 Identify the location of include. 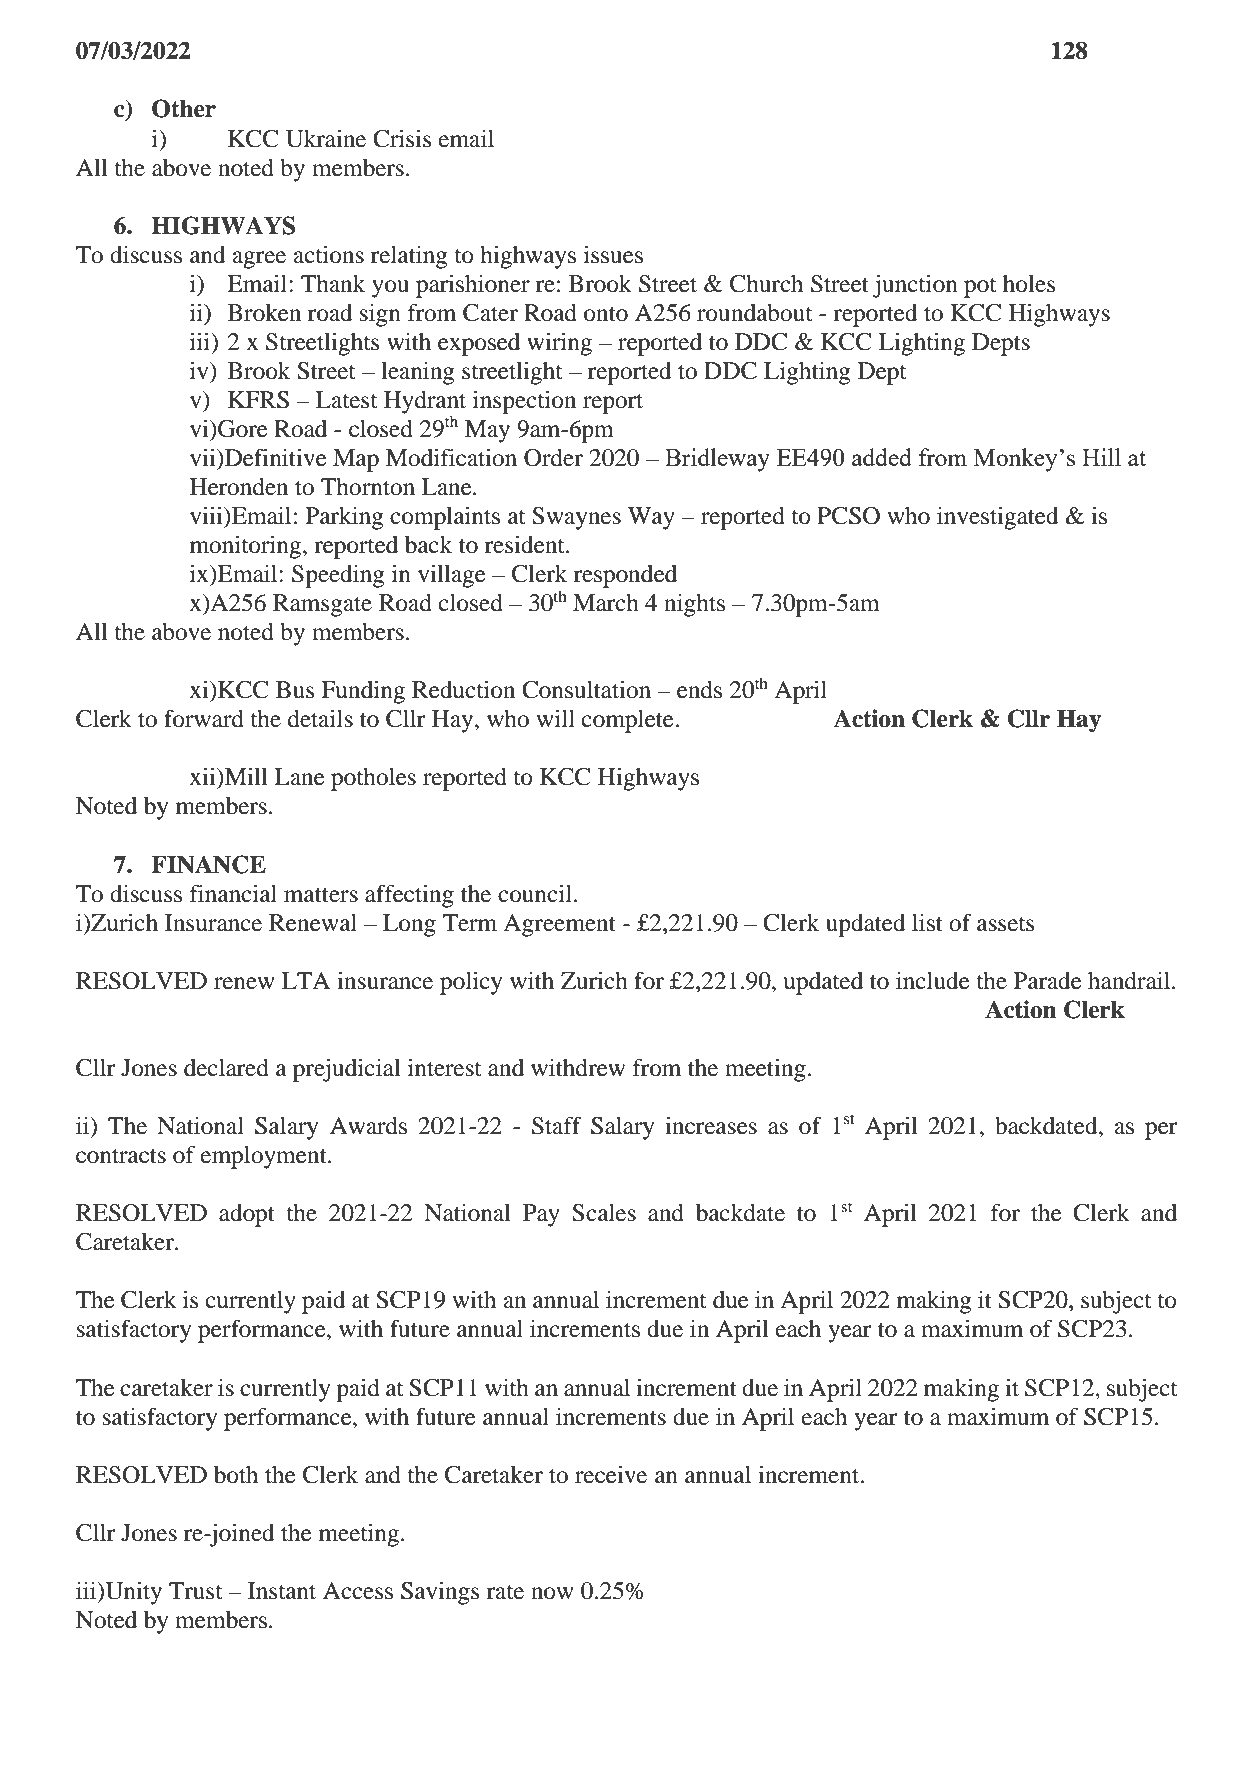
(933, 981).
